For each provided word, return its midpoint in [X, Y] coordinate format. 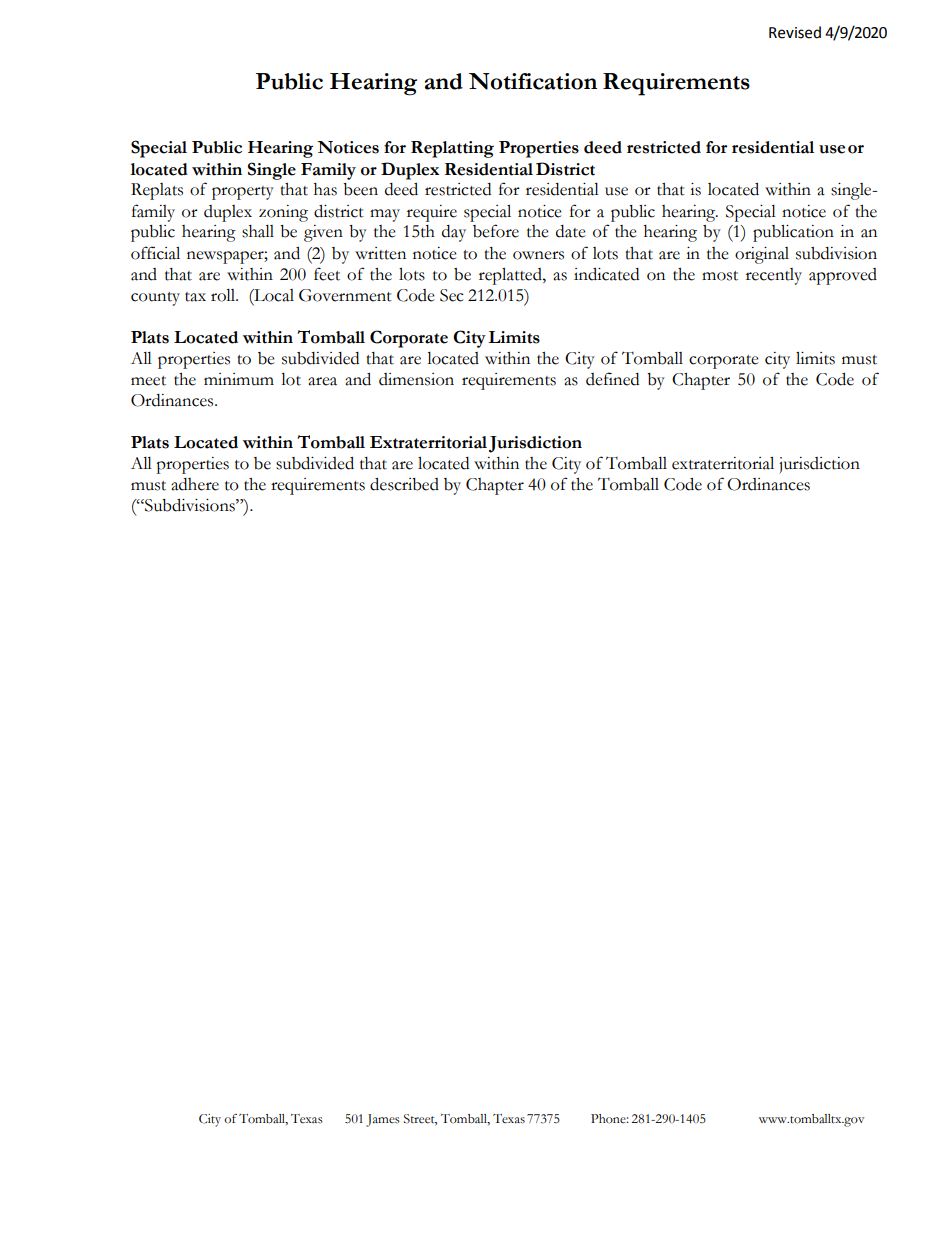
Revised [795, 32]
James [383, 1120]
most [720, 276]
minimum [239, 379]
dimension [416, 379]
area [322, 381]
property [243, 193]
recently [774, 276]
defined [612, 379]
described [404, 484]
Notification [533, 81]
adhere [195, 484]
